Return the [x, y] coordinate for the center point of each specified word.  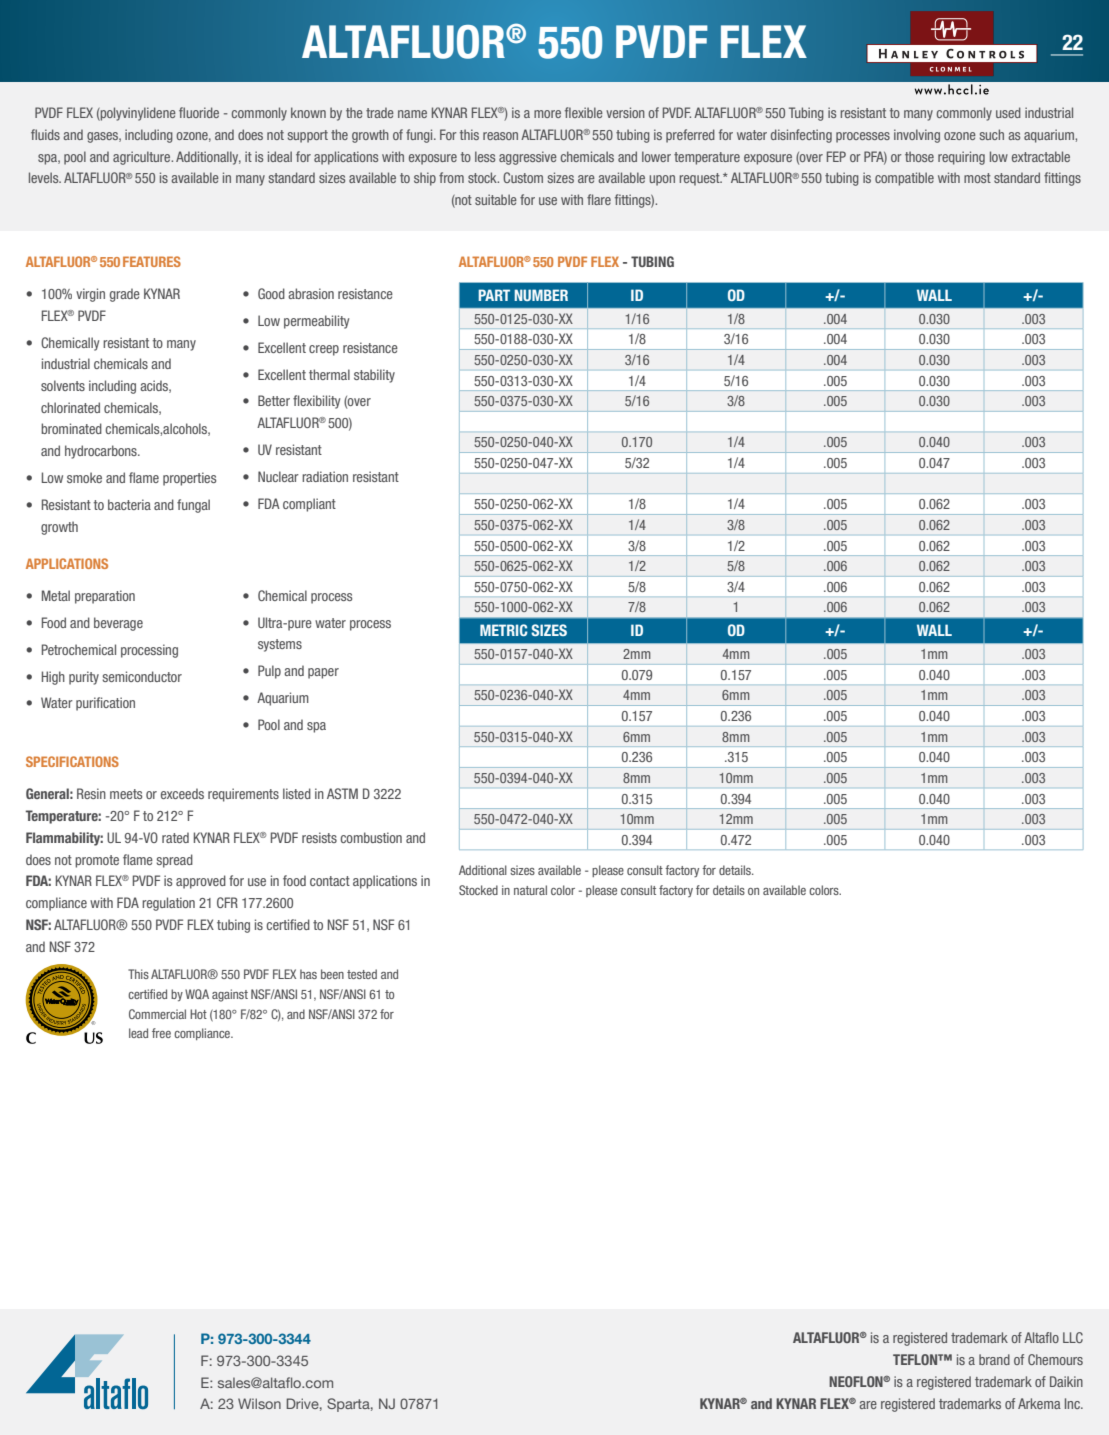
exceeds [182, 793]
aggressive [528, 158]
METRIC [504, 630]
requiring [961, 158]
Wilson [259, 1403]
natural [530, 890]
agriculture [143, 158]
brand [994, 1359]
